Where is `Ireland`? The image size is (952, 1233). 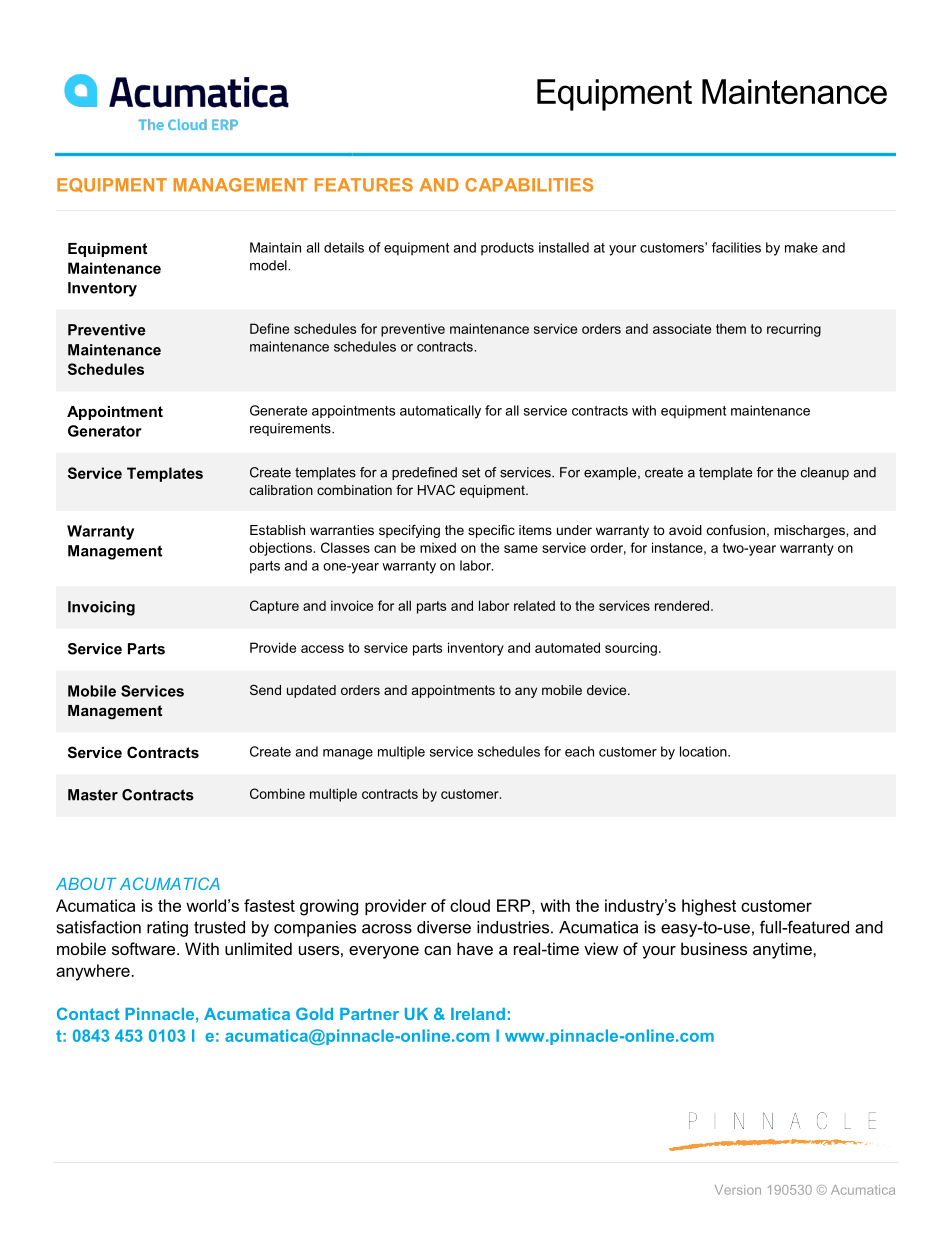 Ireland is located at coordinates (478, 1014).
